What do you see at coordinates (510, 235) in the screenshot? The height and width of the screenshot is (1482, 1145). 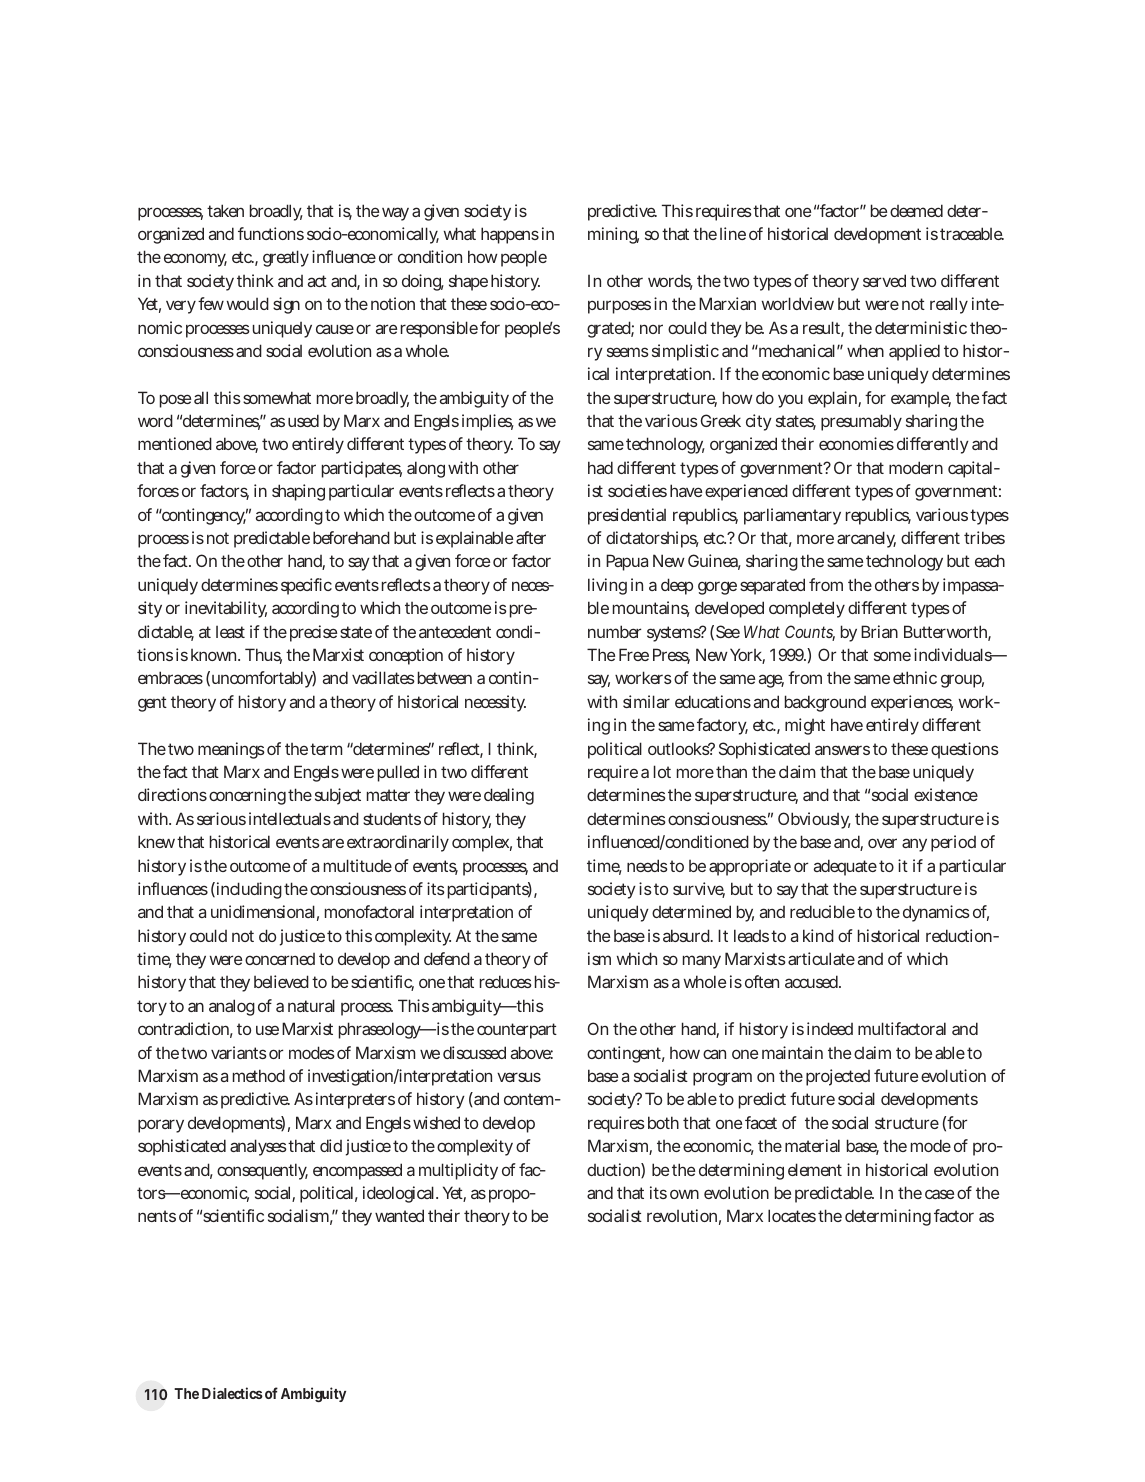 I see `happens` at bounding box center [510, 235].
